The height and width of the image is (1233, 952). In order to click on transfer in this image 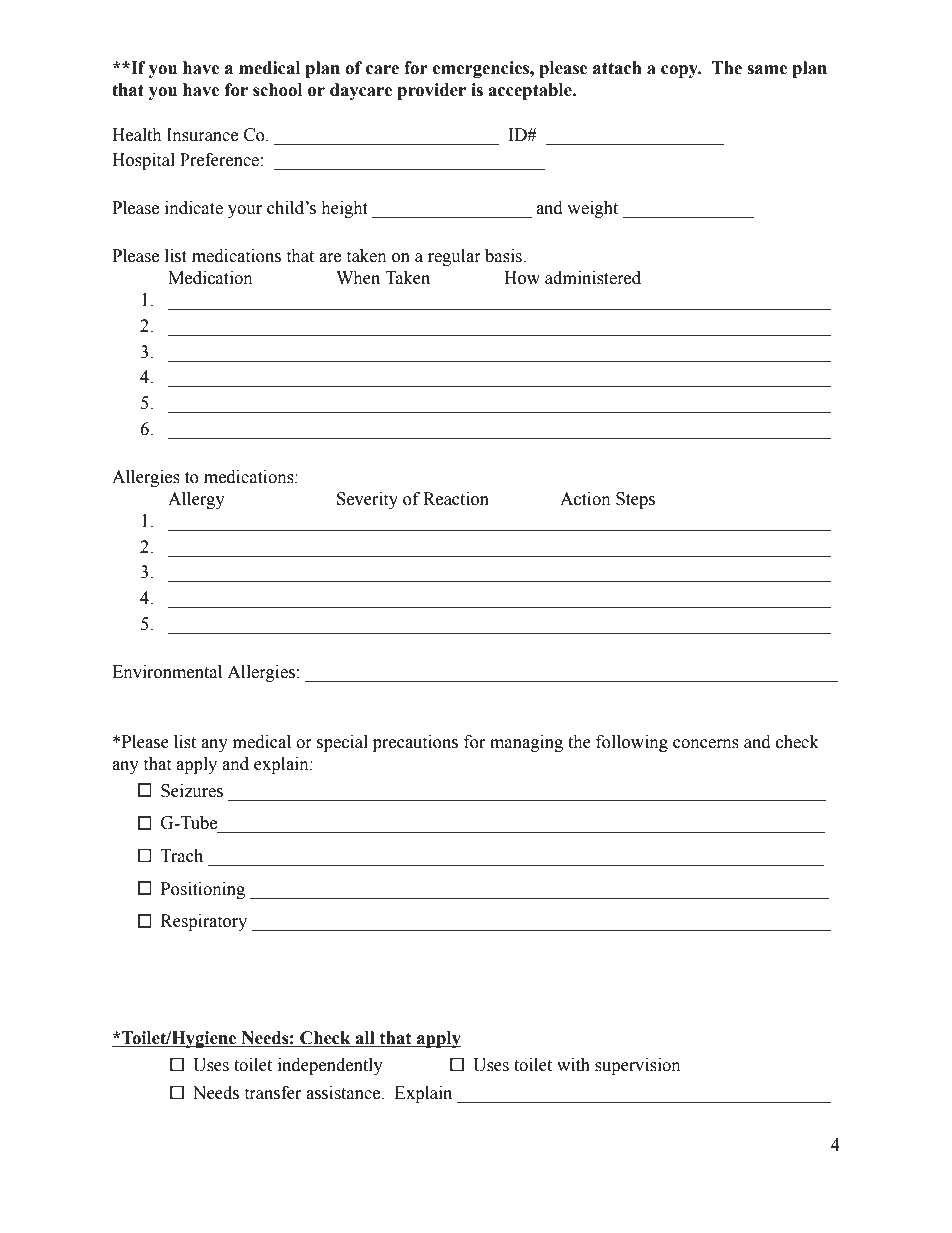, I will do `click(273, 1093)`.
